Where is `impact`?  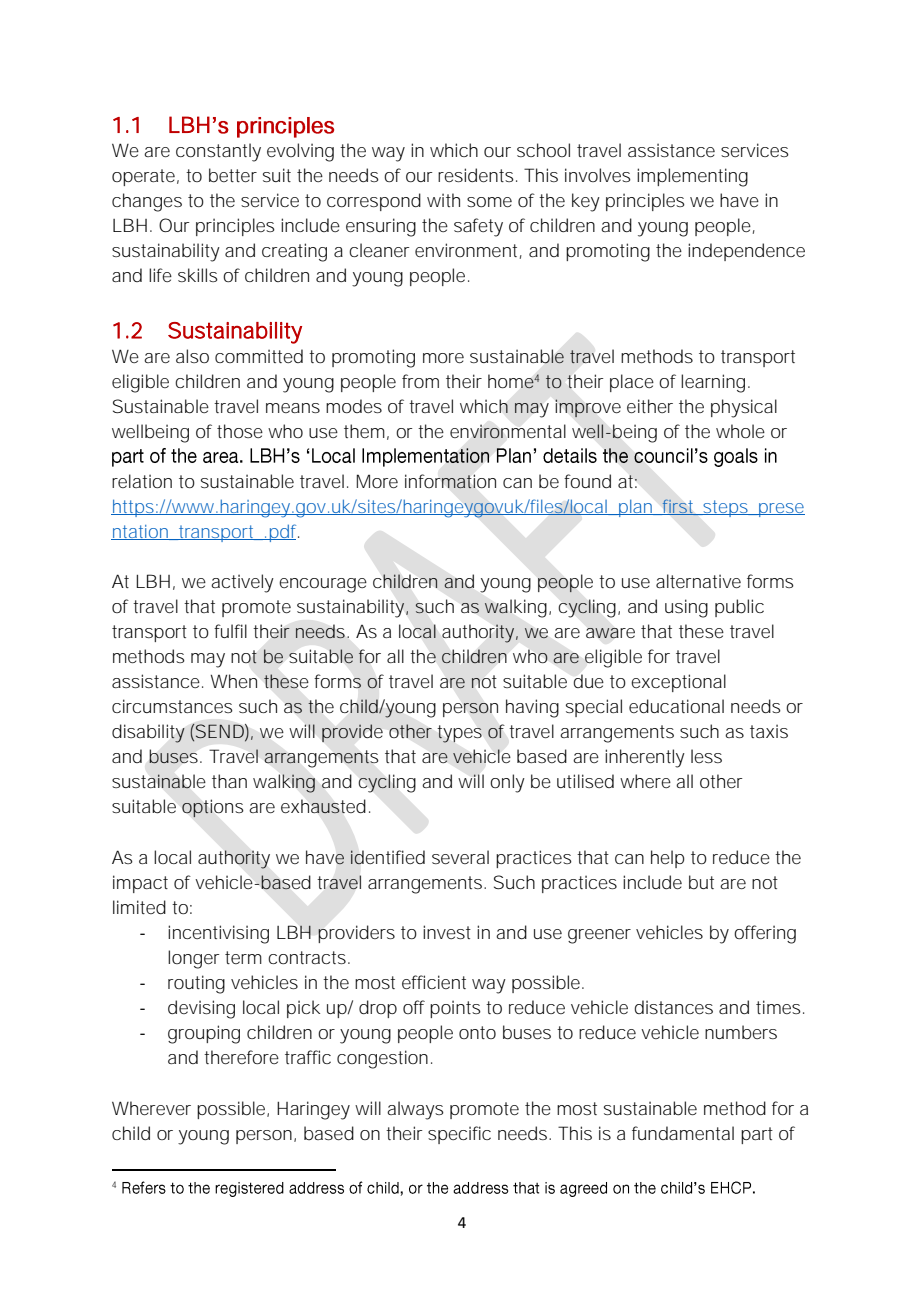
impact is located at coordinates (140, 884).
